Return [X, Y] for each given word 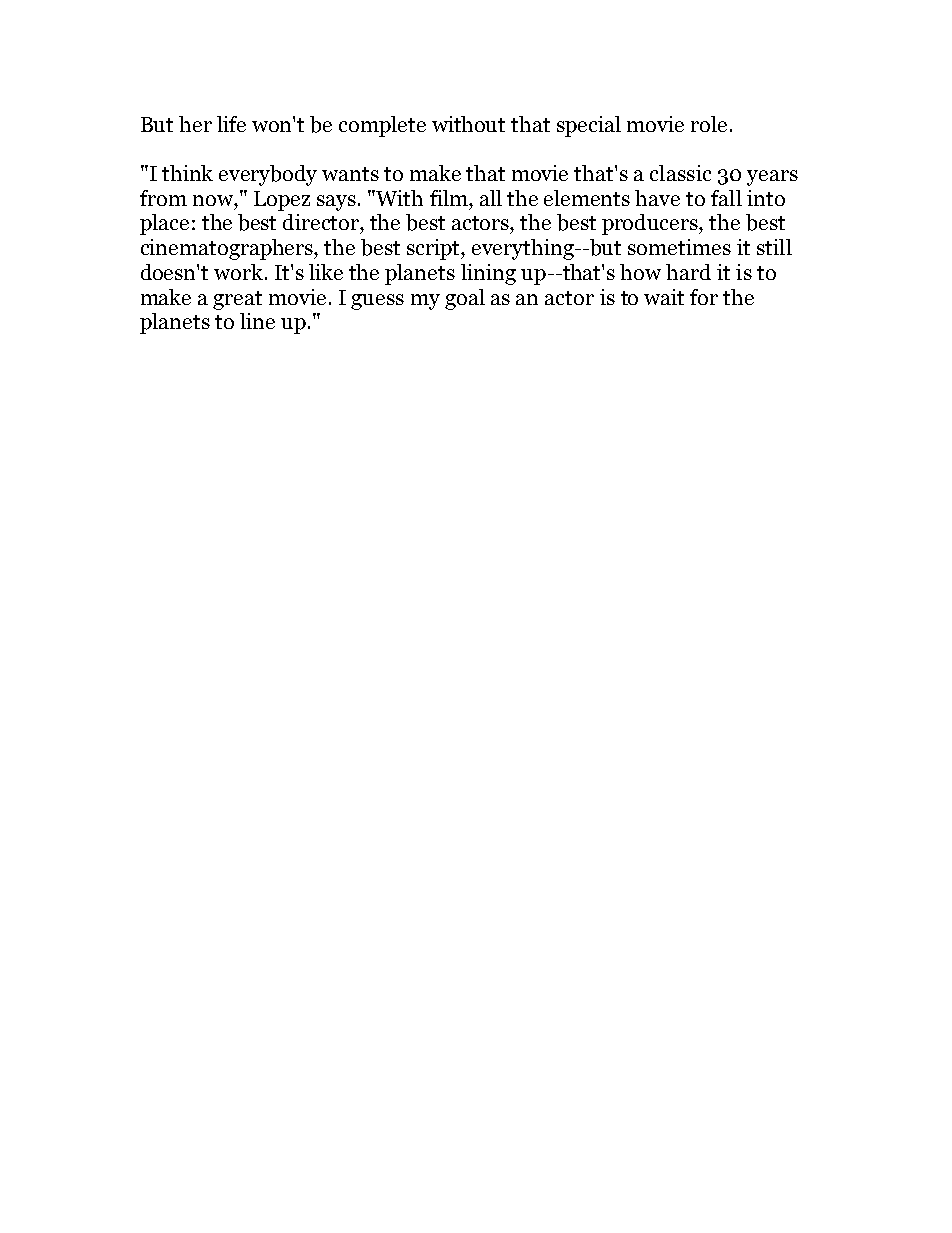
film [450, 198]
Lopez [282, 201]
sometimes [679, 247]
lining [488, 274]
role [709, 124]
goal [465, 299]
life [231, 124]
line [257, 321]
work [240, 272]
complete [382, 126]
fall [726, 198]
